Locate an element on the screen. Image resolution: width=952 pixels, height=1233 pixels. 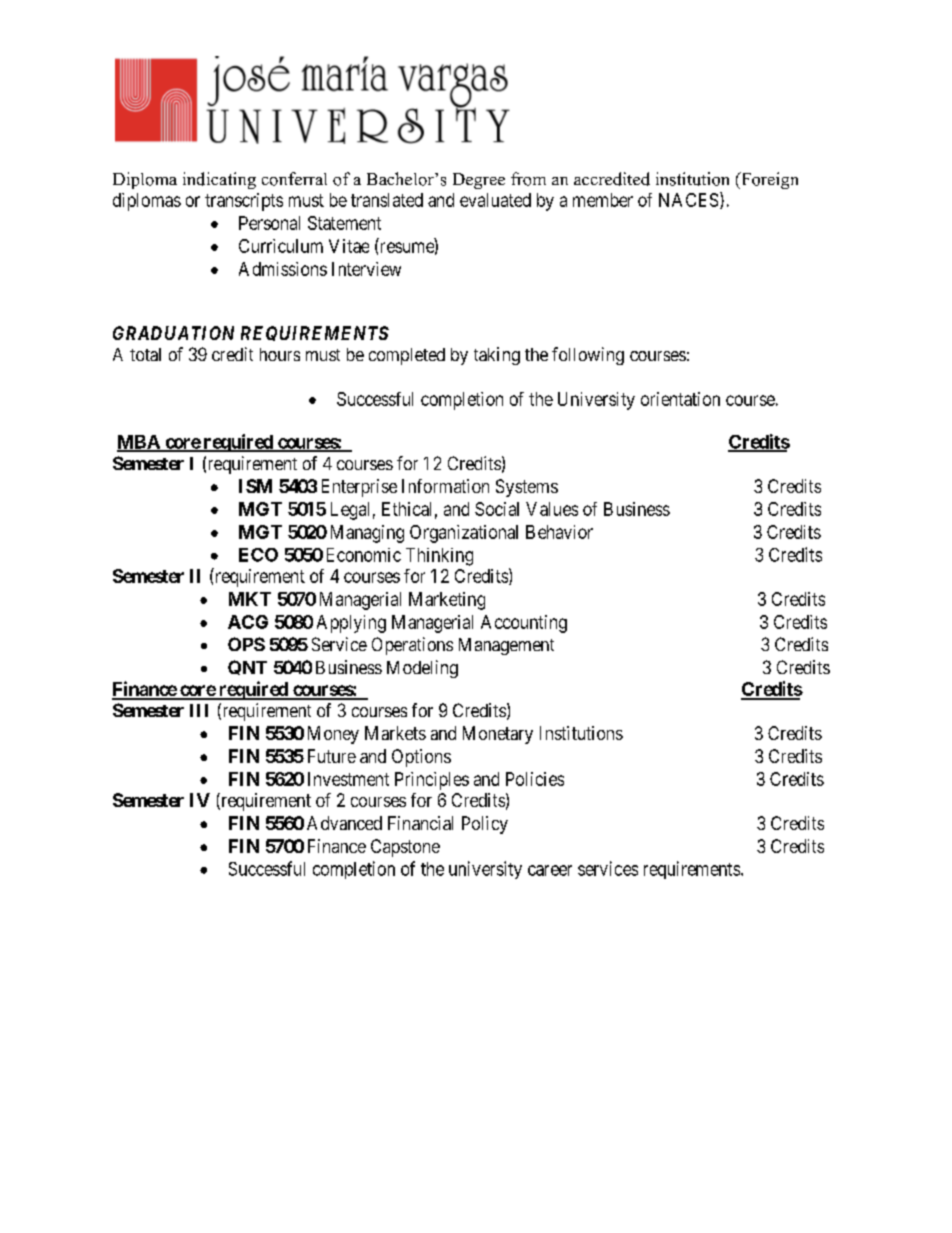
Management is located at coordinates (506, 646).
